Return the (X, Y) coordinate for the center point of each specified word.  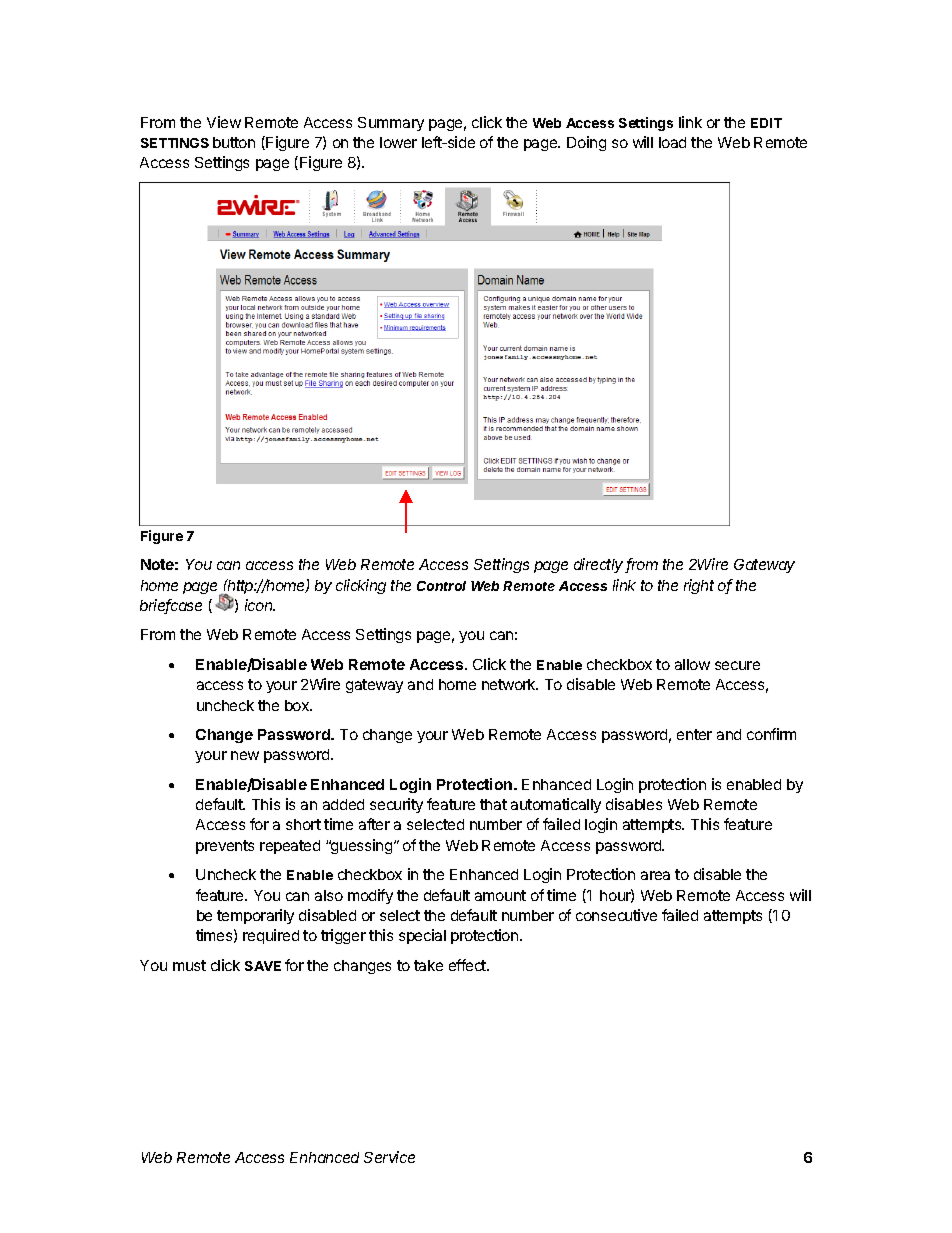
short (303, 824)
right (699, 586)
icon (260, 605)
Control (441, 586)
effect (468, 965)
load (672, 142)
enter (694, 734)
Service (389, 1157)
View (224, 122)
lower (398, 142)
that (493, 804)
